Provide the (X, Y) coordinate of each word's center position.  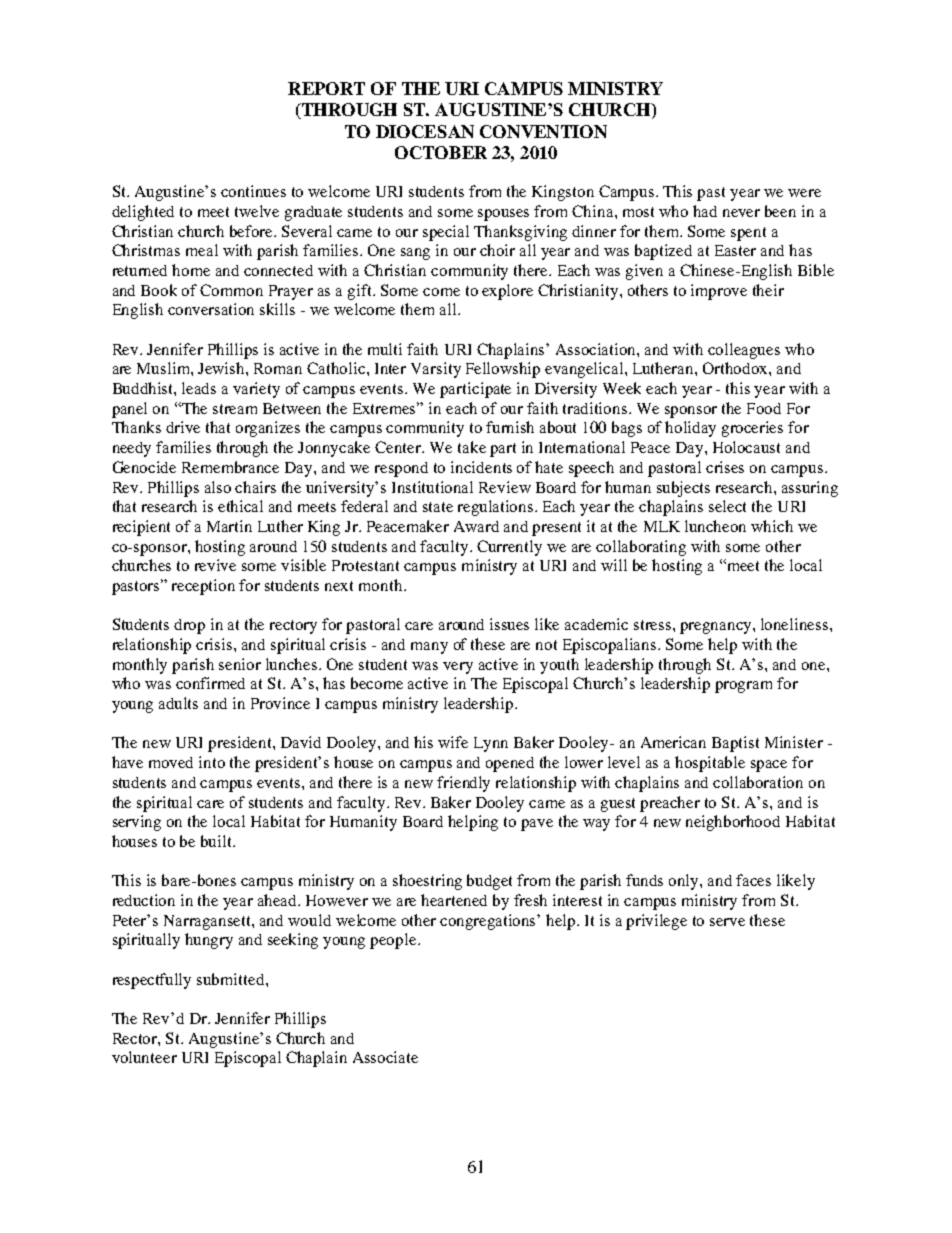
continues (253, 191)
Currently (509, 548)
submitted (232, 979)
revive (215, 565)
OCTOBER (441, 152)
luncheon (715, 526)
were (804, 193)
